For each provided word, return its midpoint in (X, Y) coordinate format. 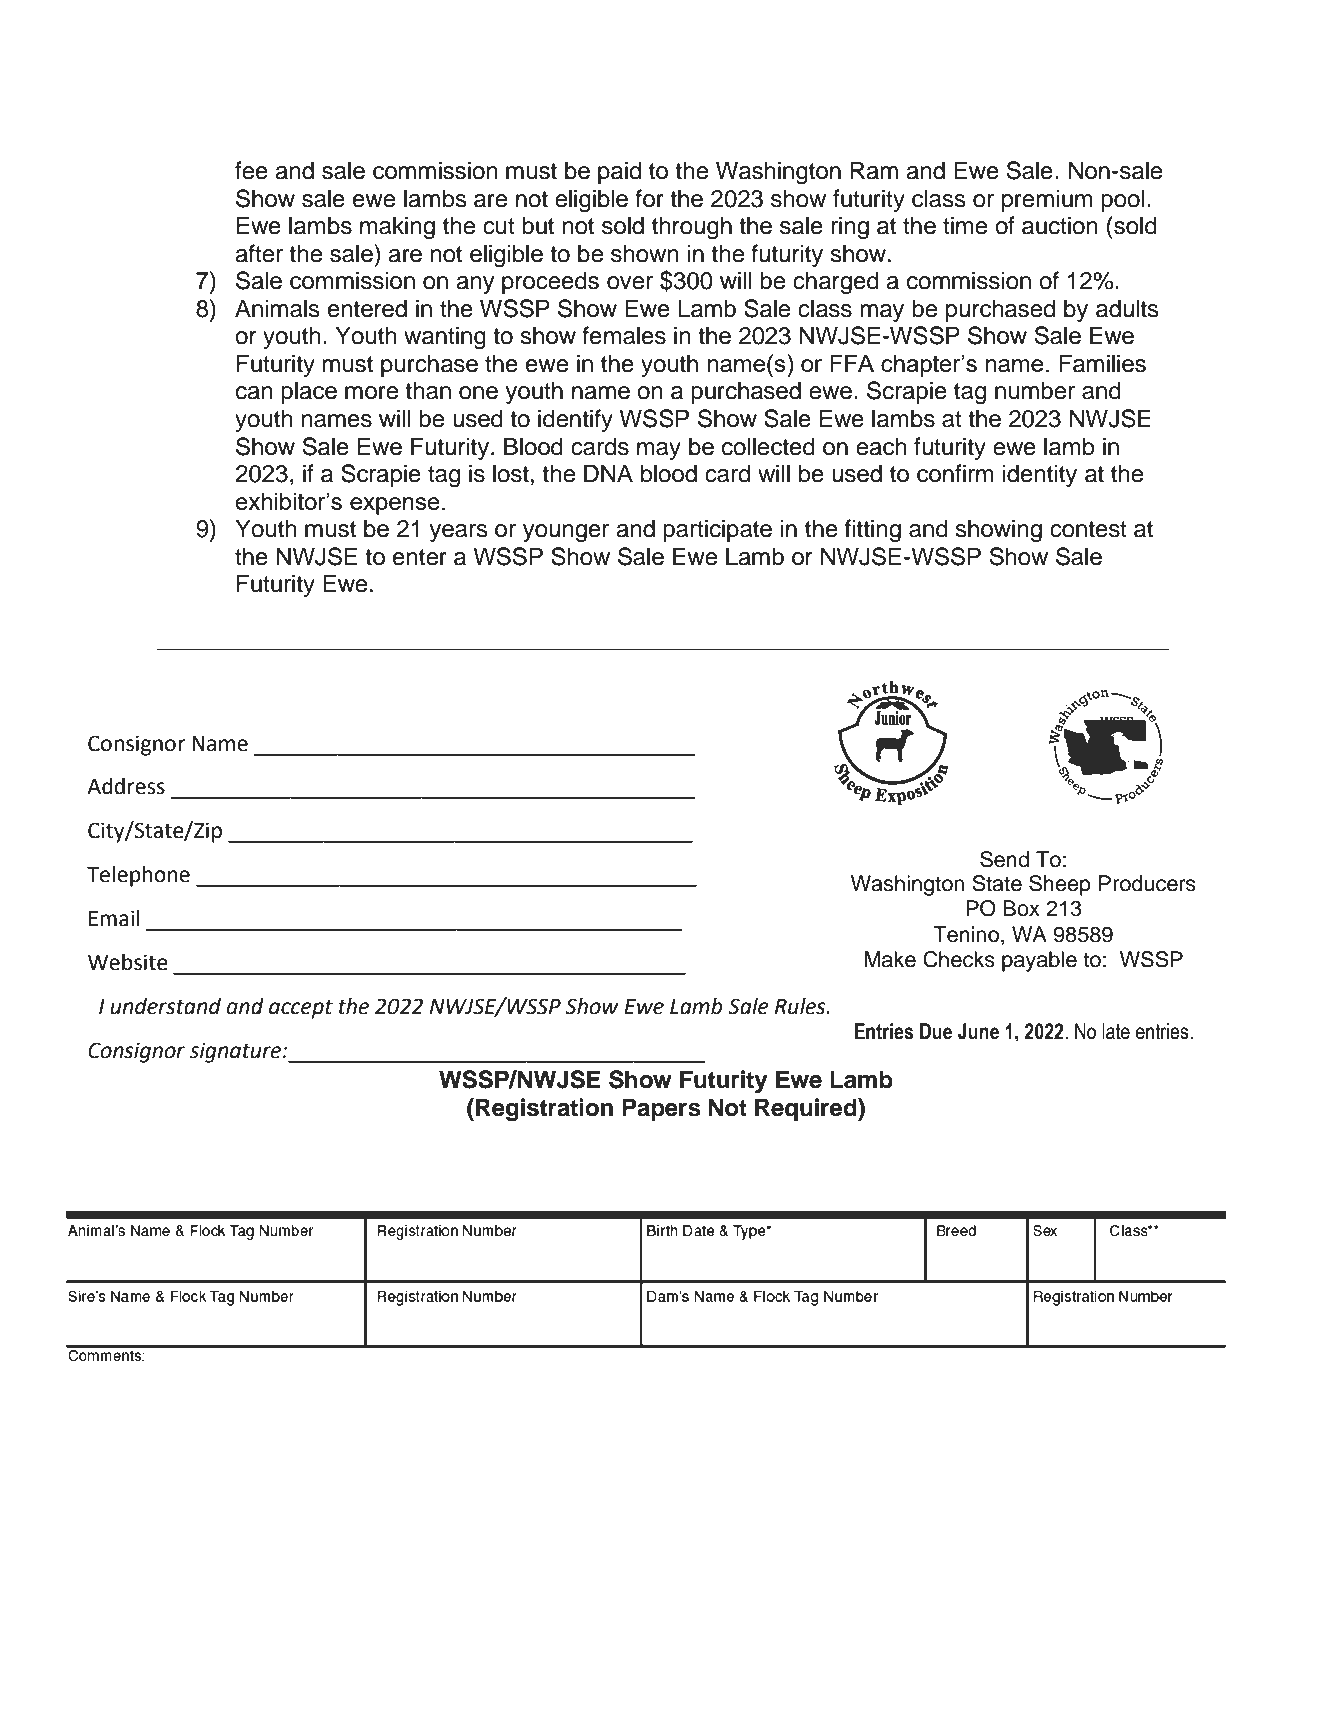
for (649, 198)
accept (301, 1009)
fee (251, 170)
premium (1047, 200)
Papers (661, 1109)
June (978, 1031)
